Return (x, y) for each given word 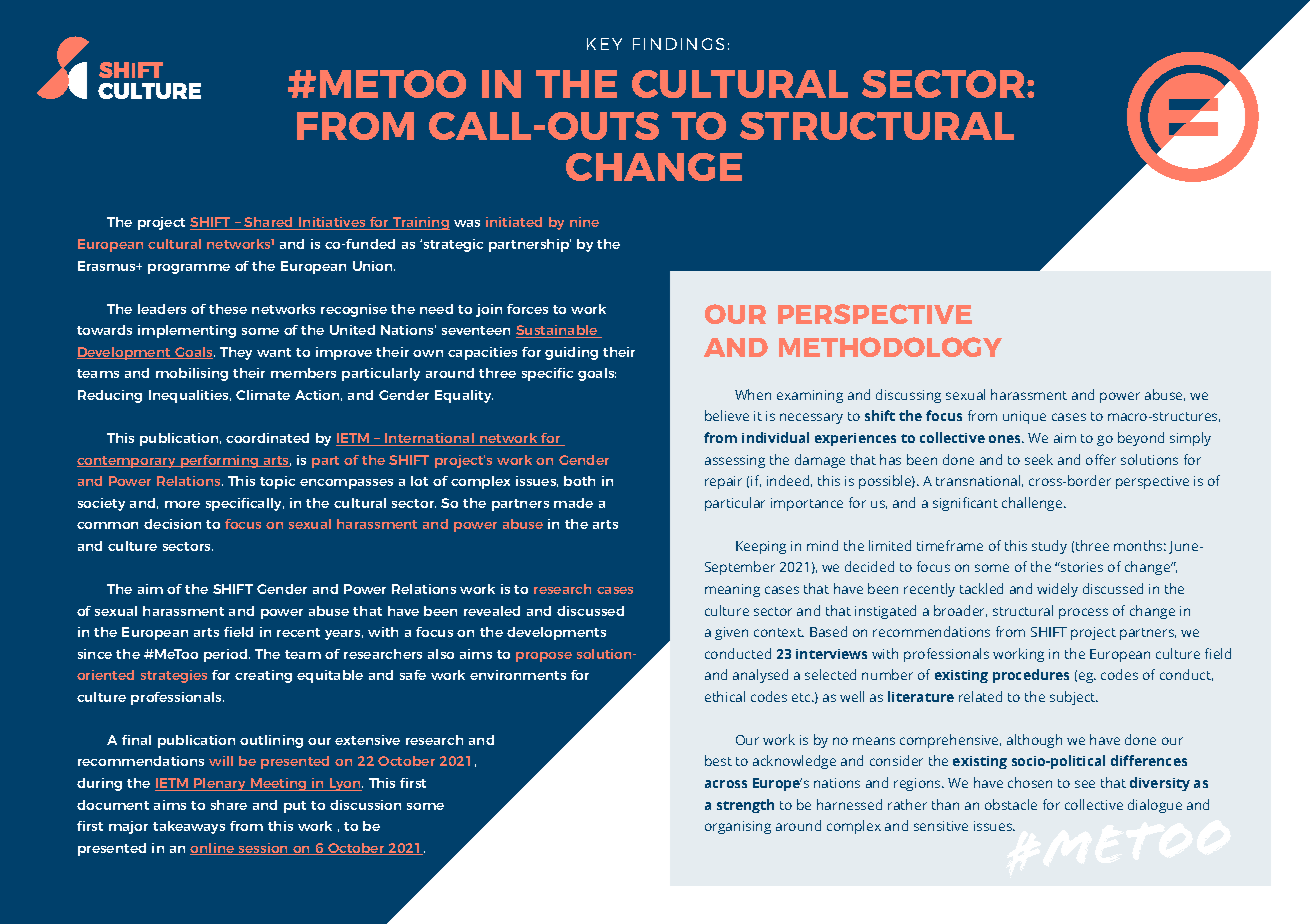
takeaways (189, 827)
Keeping (761, 547)
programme (189, 269)
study (1049, 547)
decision (172, 524)
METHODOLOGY (890, 347)
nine (584, 222)
